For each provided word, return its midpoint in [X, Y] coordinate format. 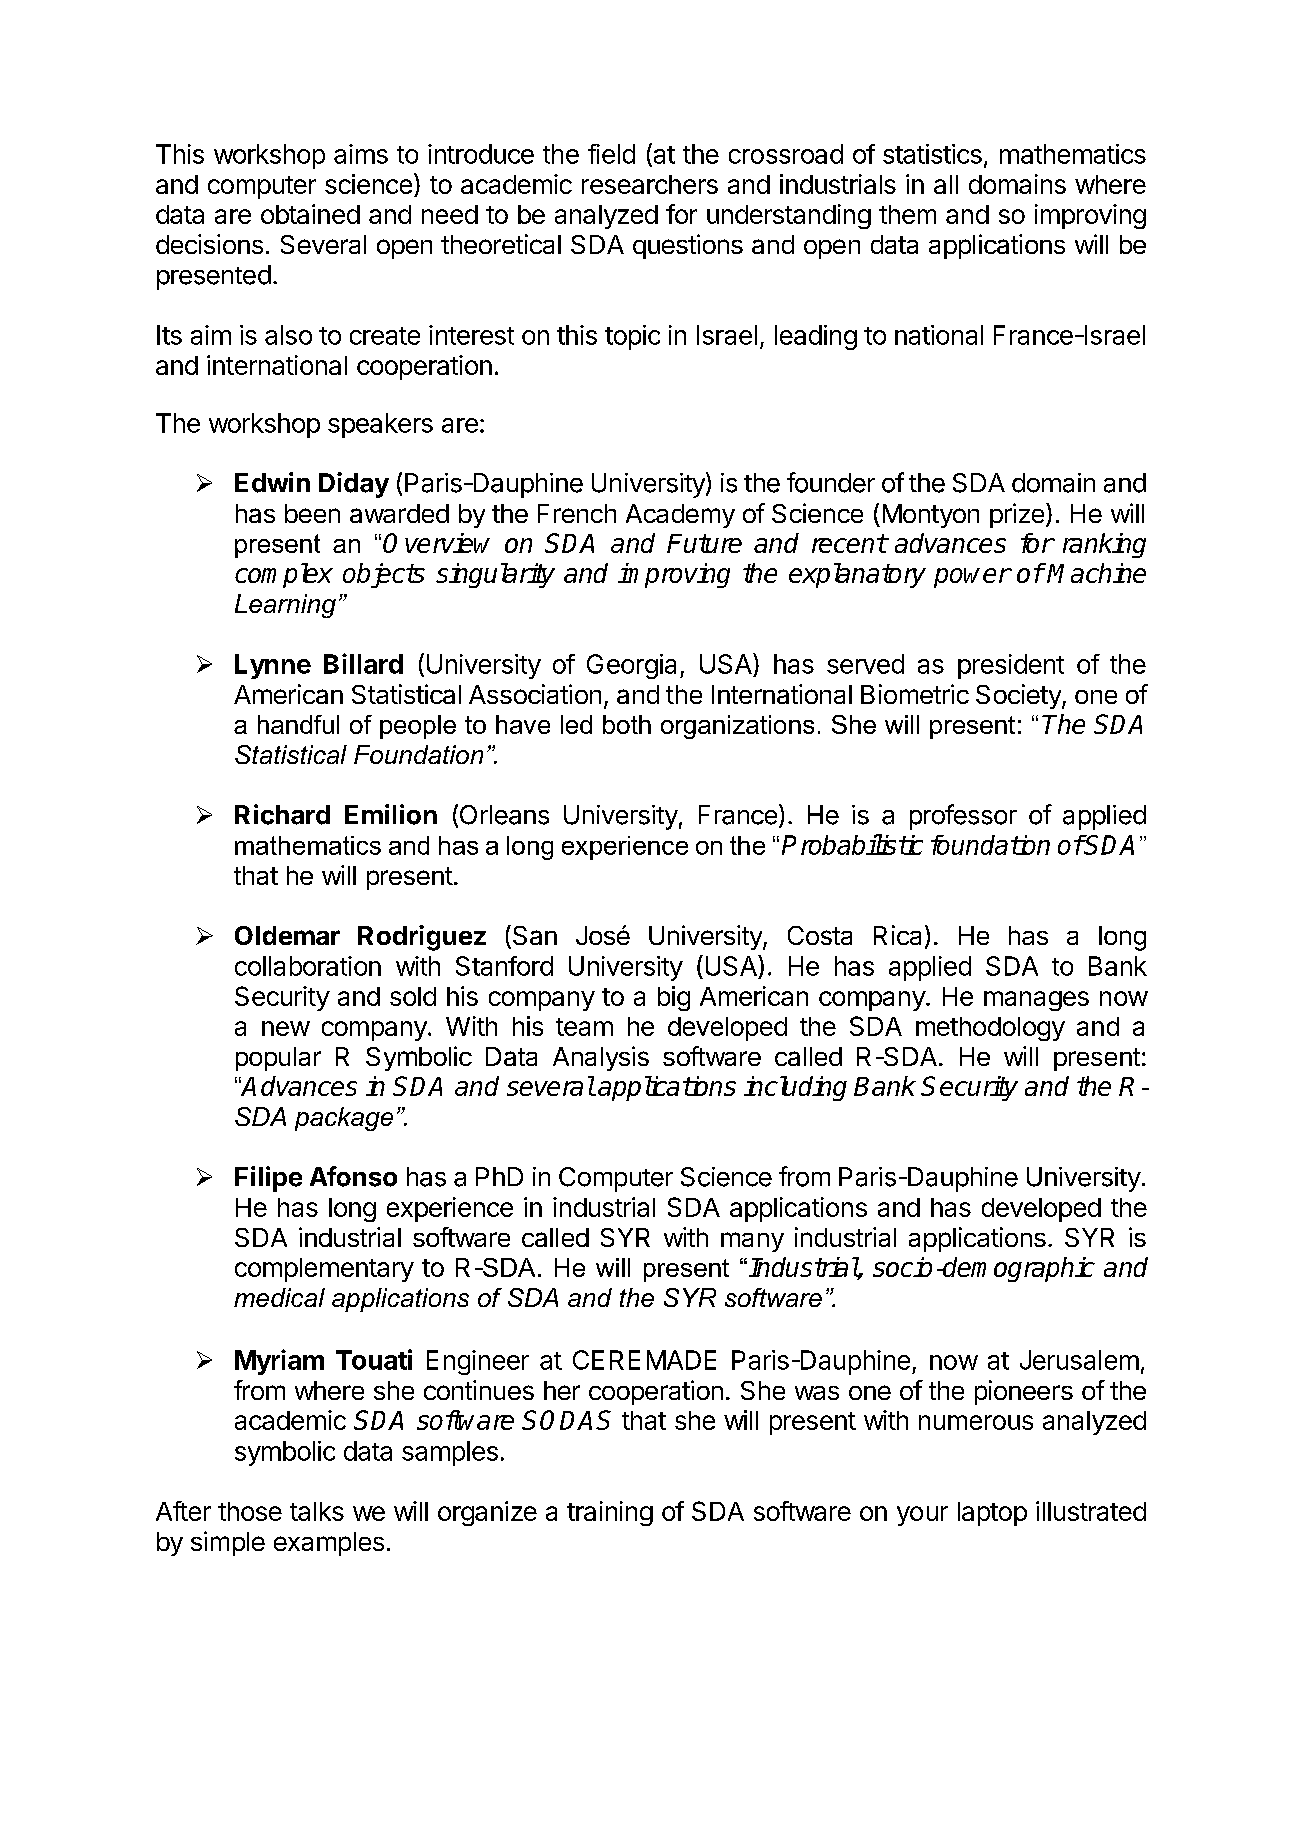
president [1011, 666]
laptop [992, 1514]
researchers [650, 184]
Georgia [631, 666]
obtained [310, 214]
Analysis [601, 1058]
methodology [990, 1029]
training [610, 1513]
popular [278, 1059]
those [250, 1511]
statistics [932, 154]
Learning [285, 606]
